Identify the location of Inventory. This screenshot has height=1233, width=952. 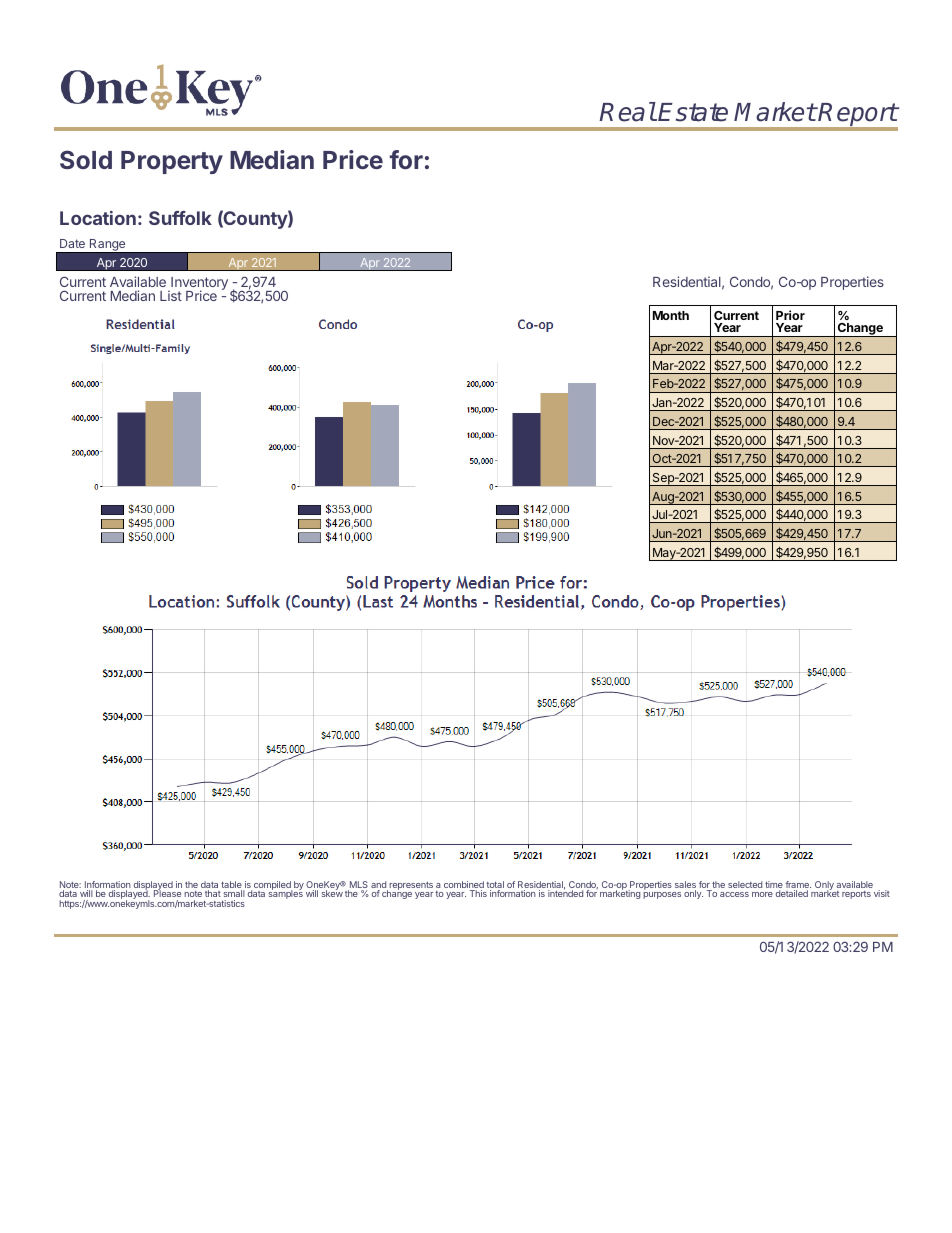
(198, 285).
